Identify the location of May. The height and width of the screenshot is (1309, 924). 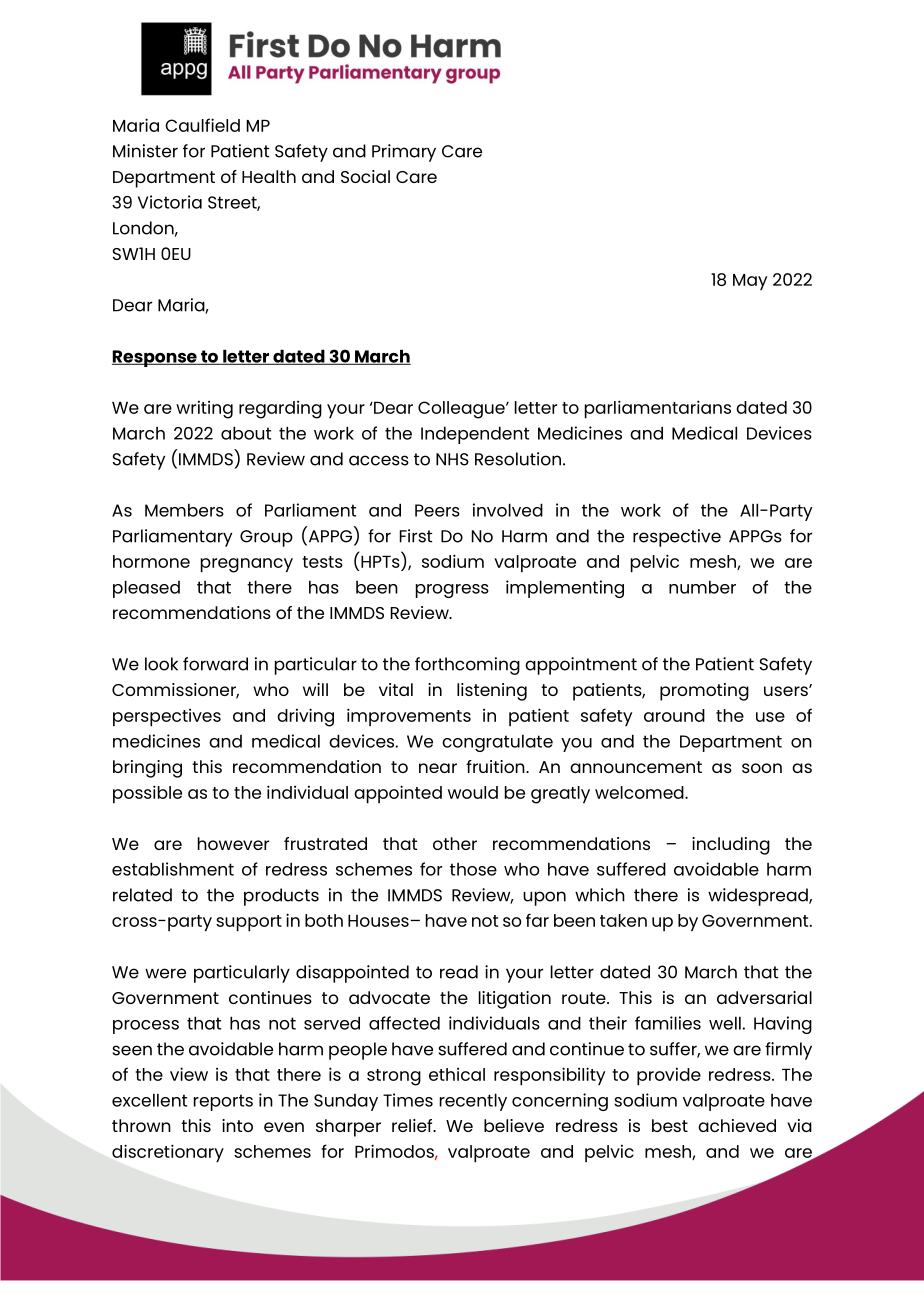
(750, 282).
